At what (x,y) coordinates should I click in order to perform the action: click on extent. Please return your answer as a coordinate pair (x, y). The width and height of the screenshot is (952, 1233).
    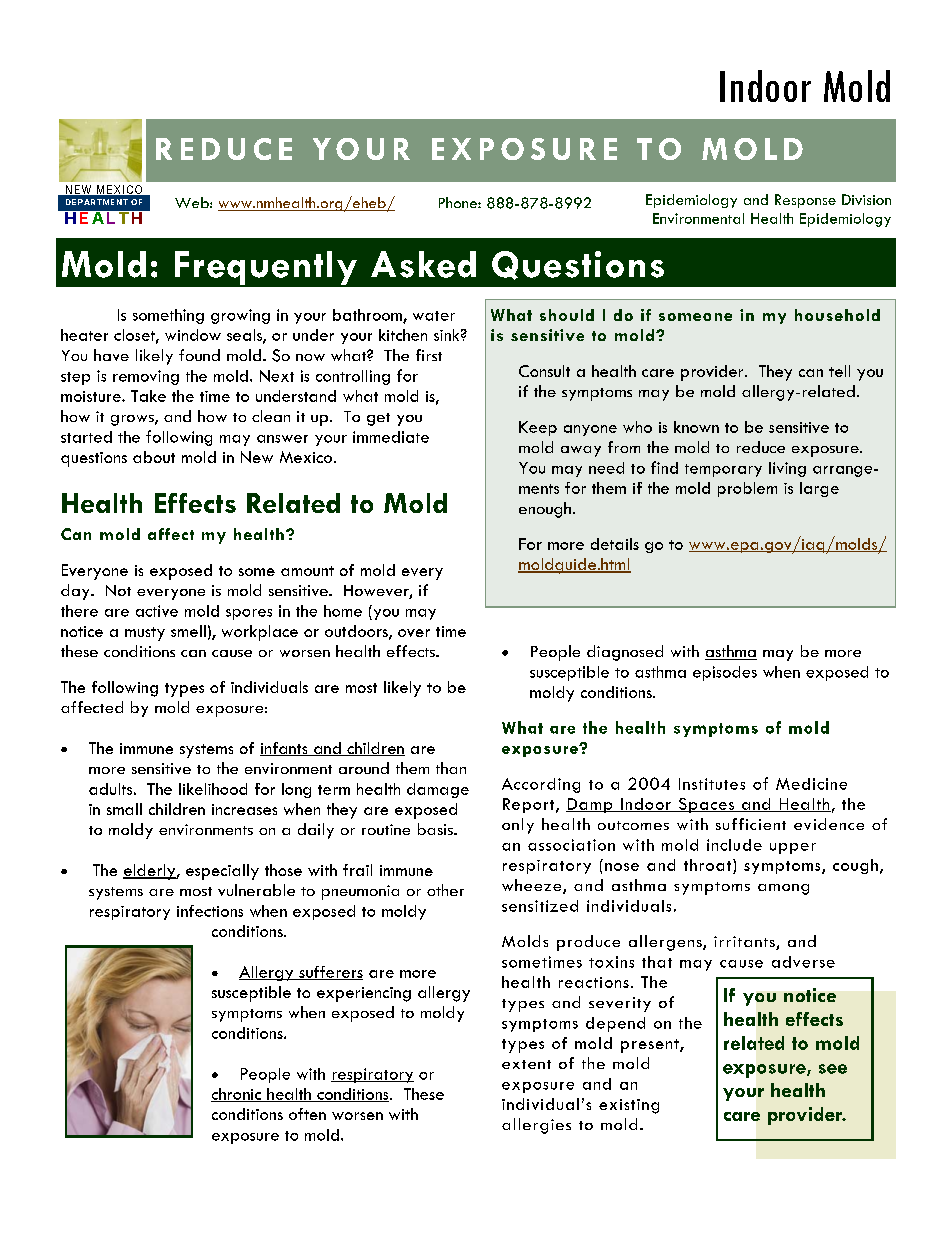
    Looking at the image, I should click on (526, 1064).
